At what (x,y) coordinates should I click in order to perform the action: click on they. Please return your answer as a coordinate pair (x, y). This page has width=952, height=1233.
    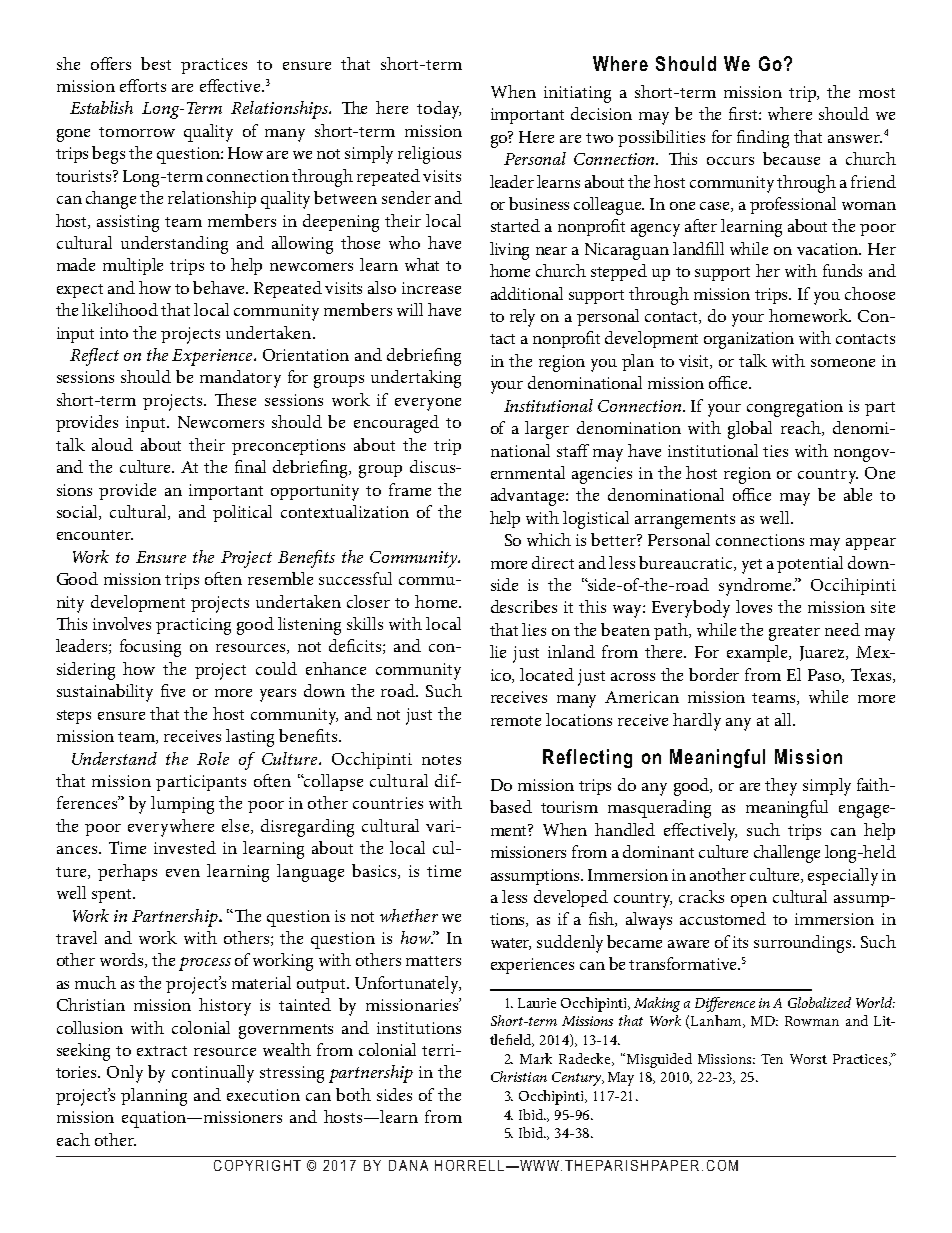
    Looking at the image, I should click on (781, 787).
